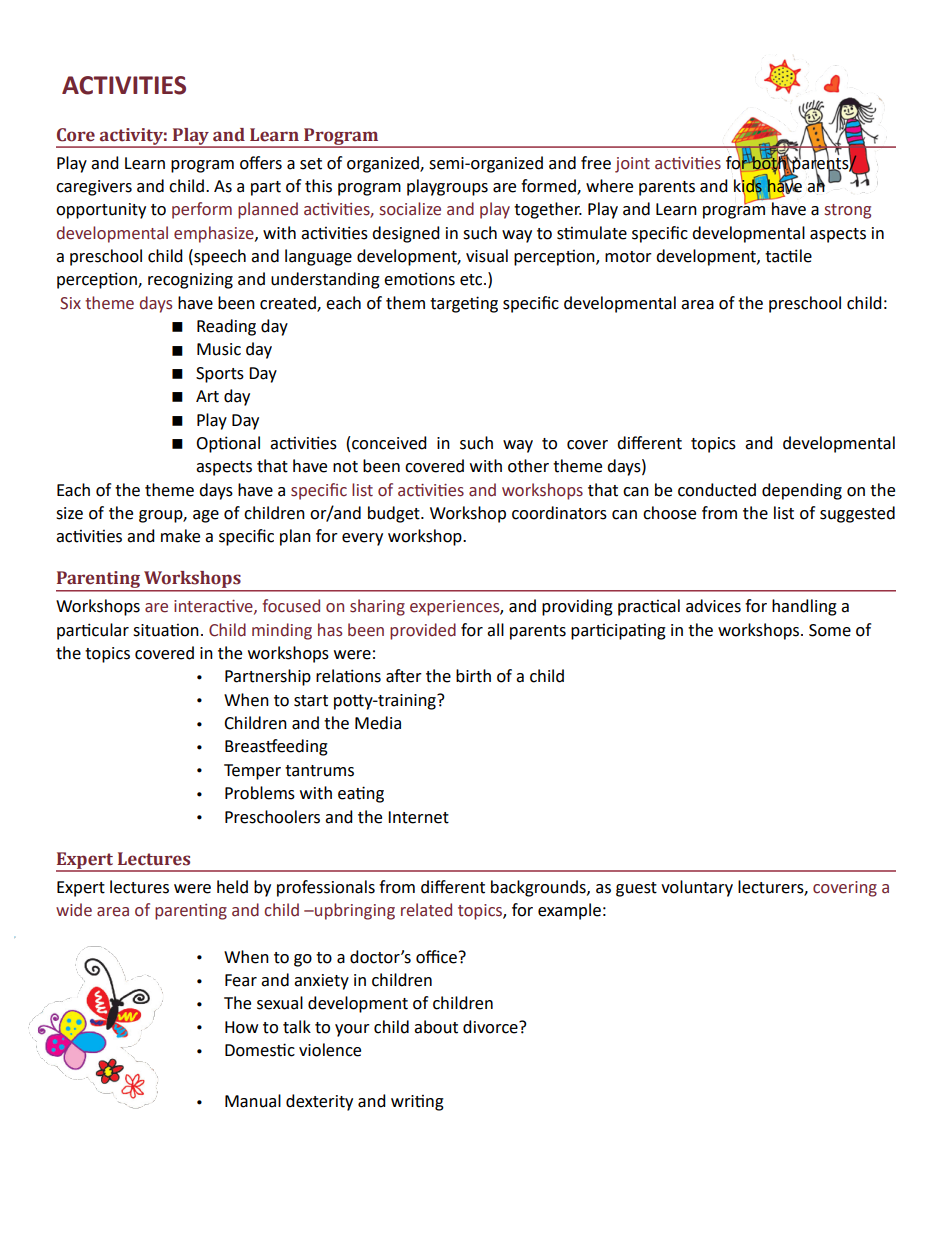 The image size is (952, 1233). What do you see at coordinates (495, 630) in the document?
I see `all` at bounding box center [495, 630].
